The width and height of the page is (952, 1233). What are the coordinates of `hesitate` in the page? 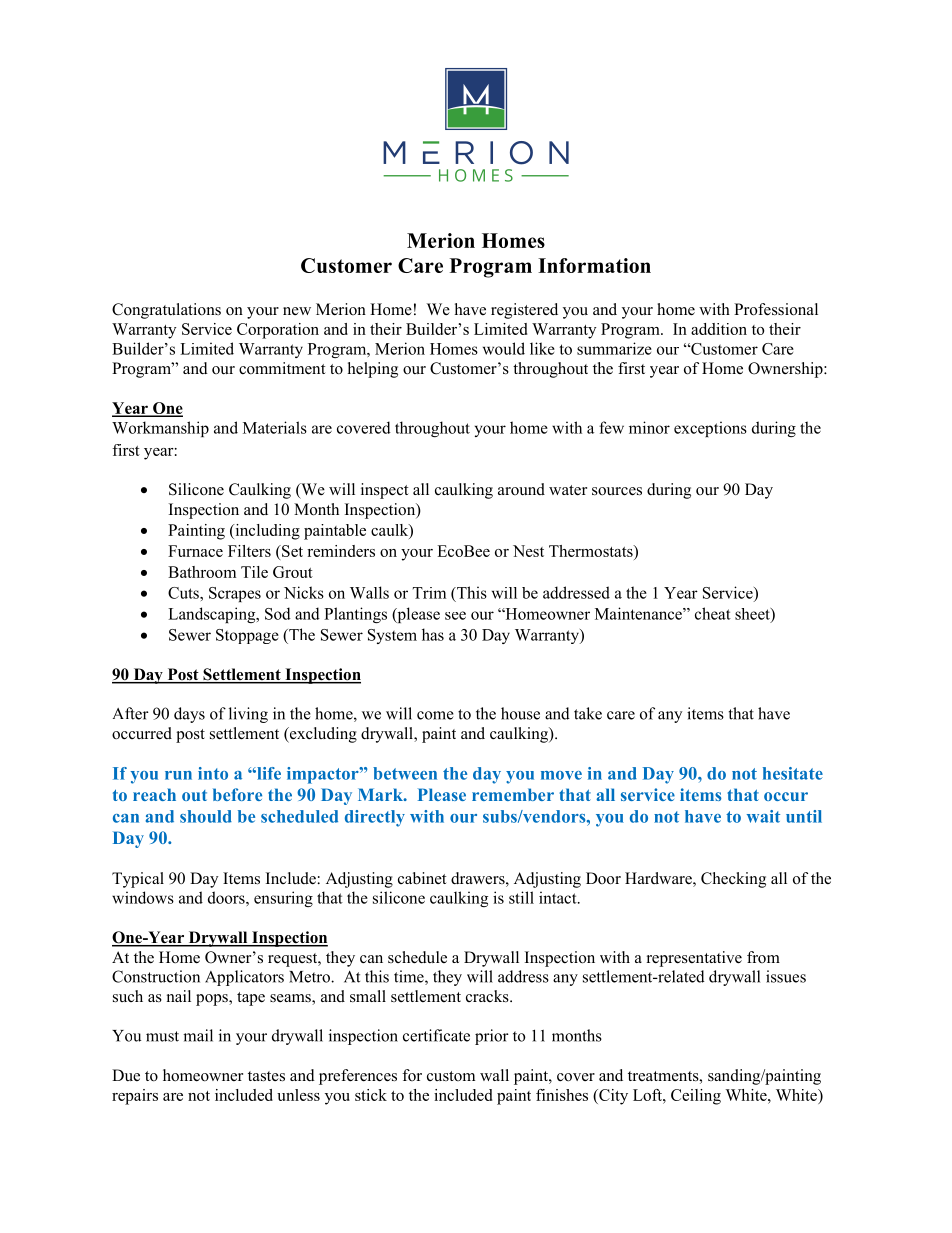 It's located at (793, 773).
